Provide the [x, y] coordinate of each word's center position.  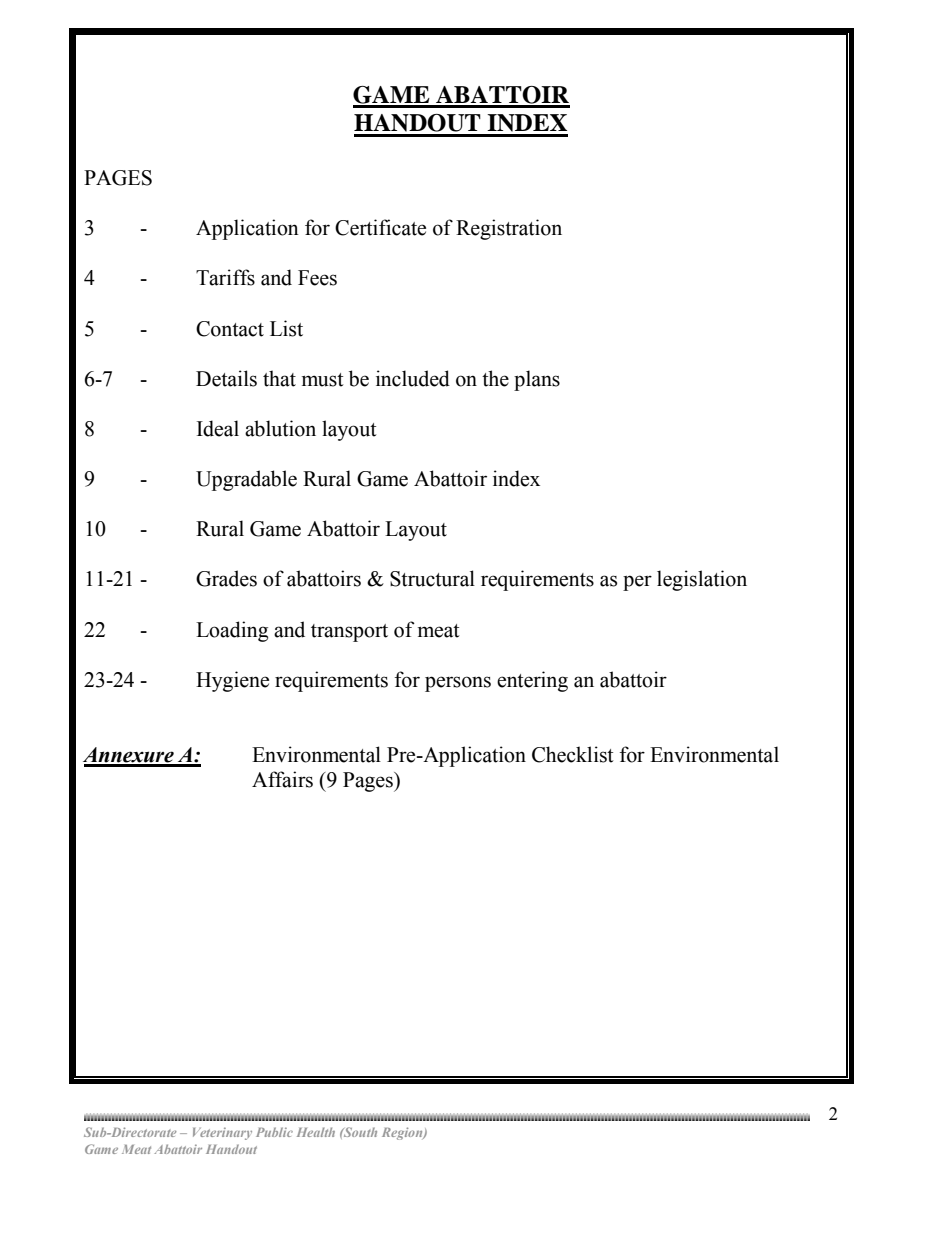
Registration [509, 229]
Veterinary [222, 1133]
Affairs [282, 779]
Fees [317, 278]
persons [458, 684]
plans [537, 380]
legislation [702, 580]
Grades [226, 578]
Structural [432, 578]
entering [532, 681]
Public [274, 1132]
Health [316, 1132]
